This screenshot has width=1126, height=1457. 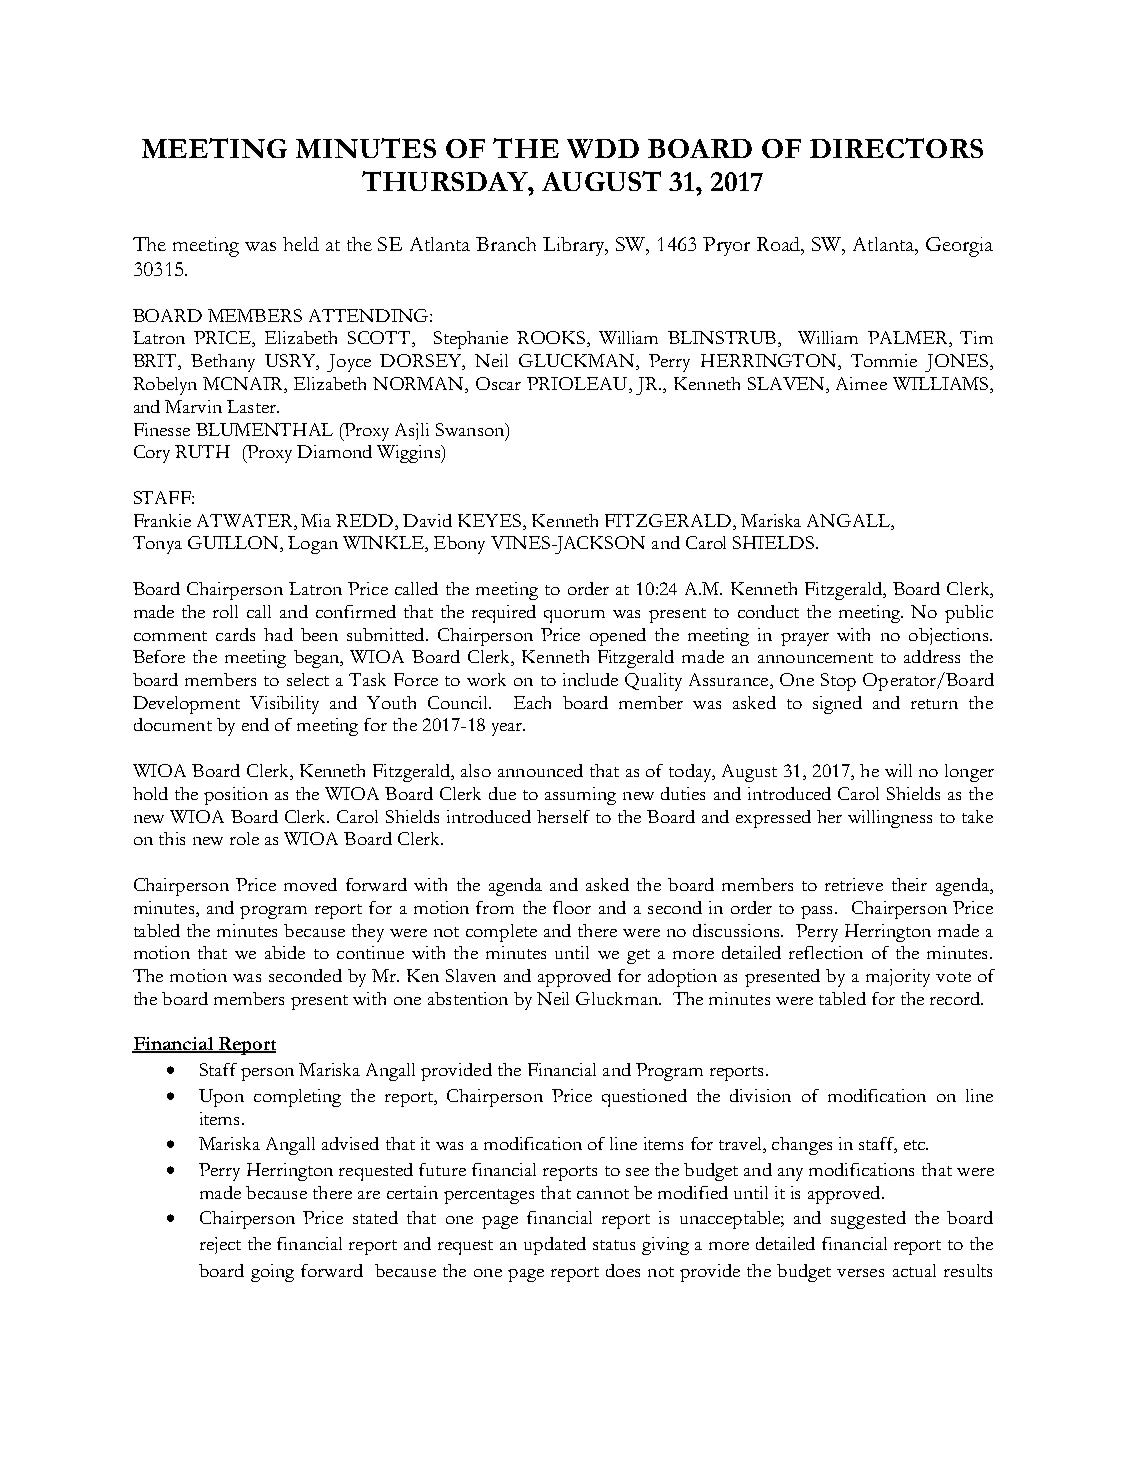 I want to click on Library, so click(x=575, y=246).
